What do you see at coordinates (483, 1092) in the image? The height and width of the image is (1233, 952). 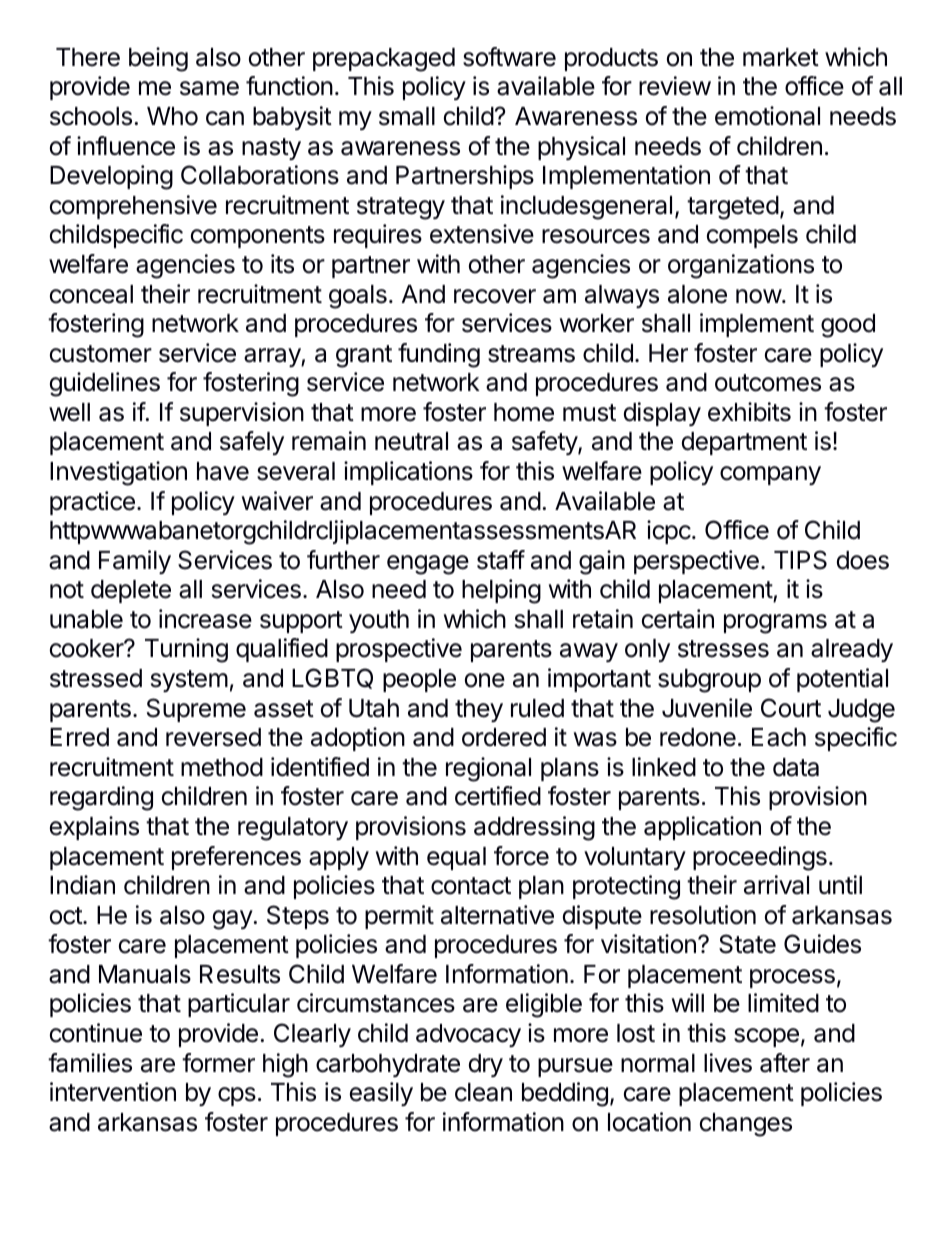 I see `clean` at bounding box center [483, 1092].
